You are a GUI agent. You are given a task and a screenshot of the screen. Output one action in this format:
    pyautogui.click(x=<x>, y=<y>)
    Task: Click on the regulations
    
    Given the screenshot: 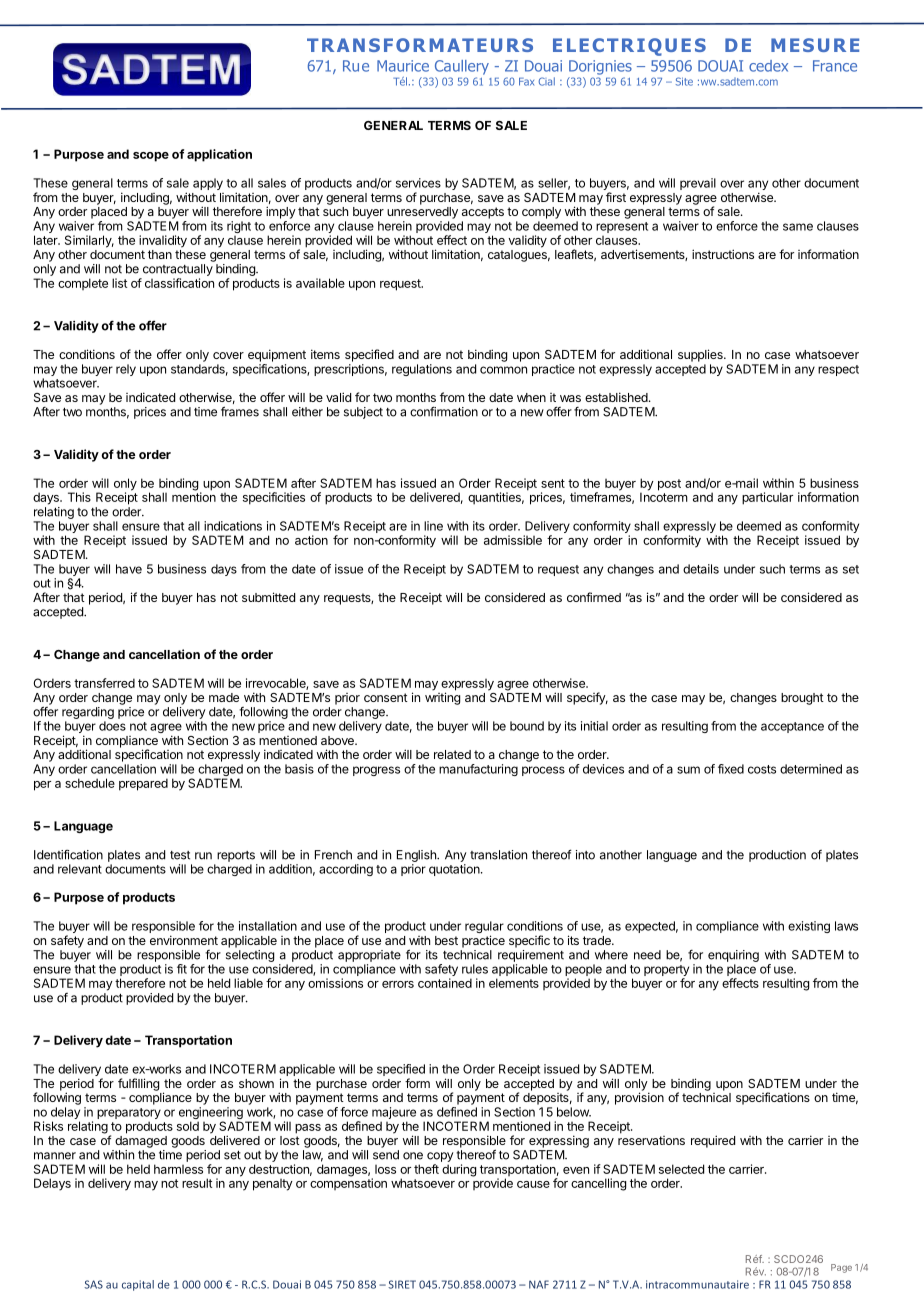 What is the action you would take?
    pyautogui.click(x=422, y=370)
